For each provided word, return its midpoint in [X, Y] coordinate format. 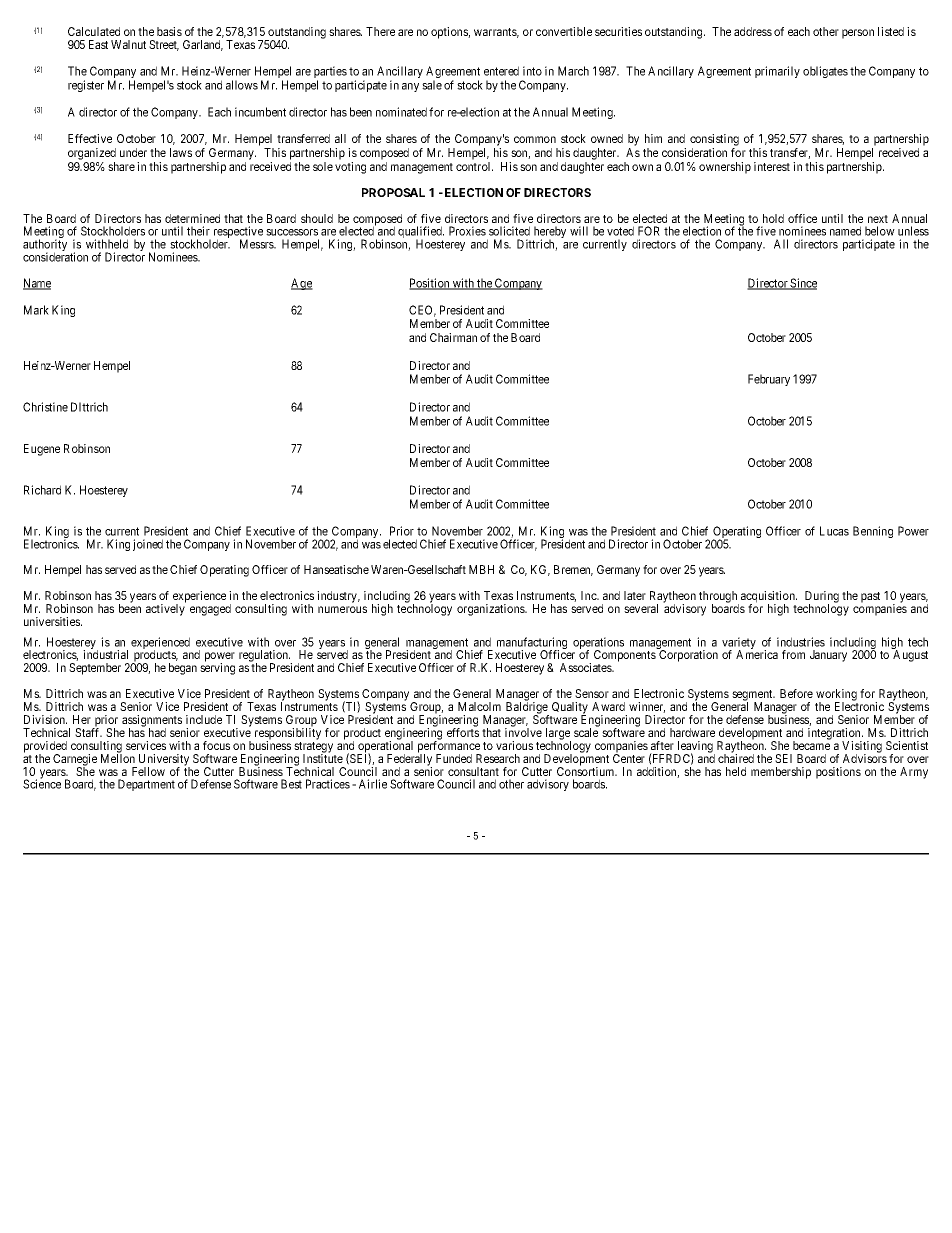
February [769, 380]
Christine [45, 407]
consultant [473, 771]
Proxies [467, 231]
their [198, 231]
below [880, 231]
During [822, 598]
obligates [825, 72]
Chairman [453, 337]
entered [501, 71]
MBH [481, 569]
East [98, 44]
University [163, 761]
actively [165, 610]
